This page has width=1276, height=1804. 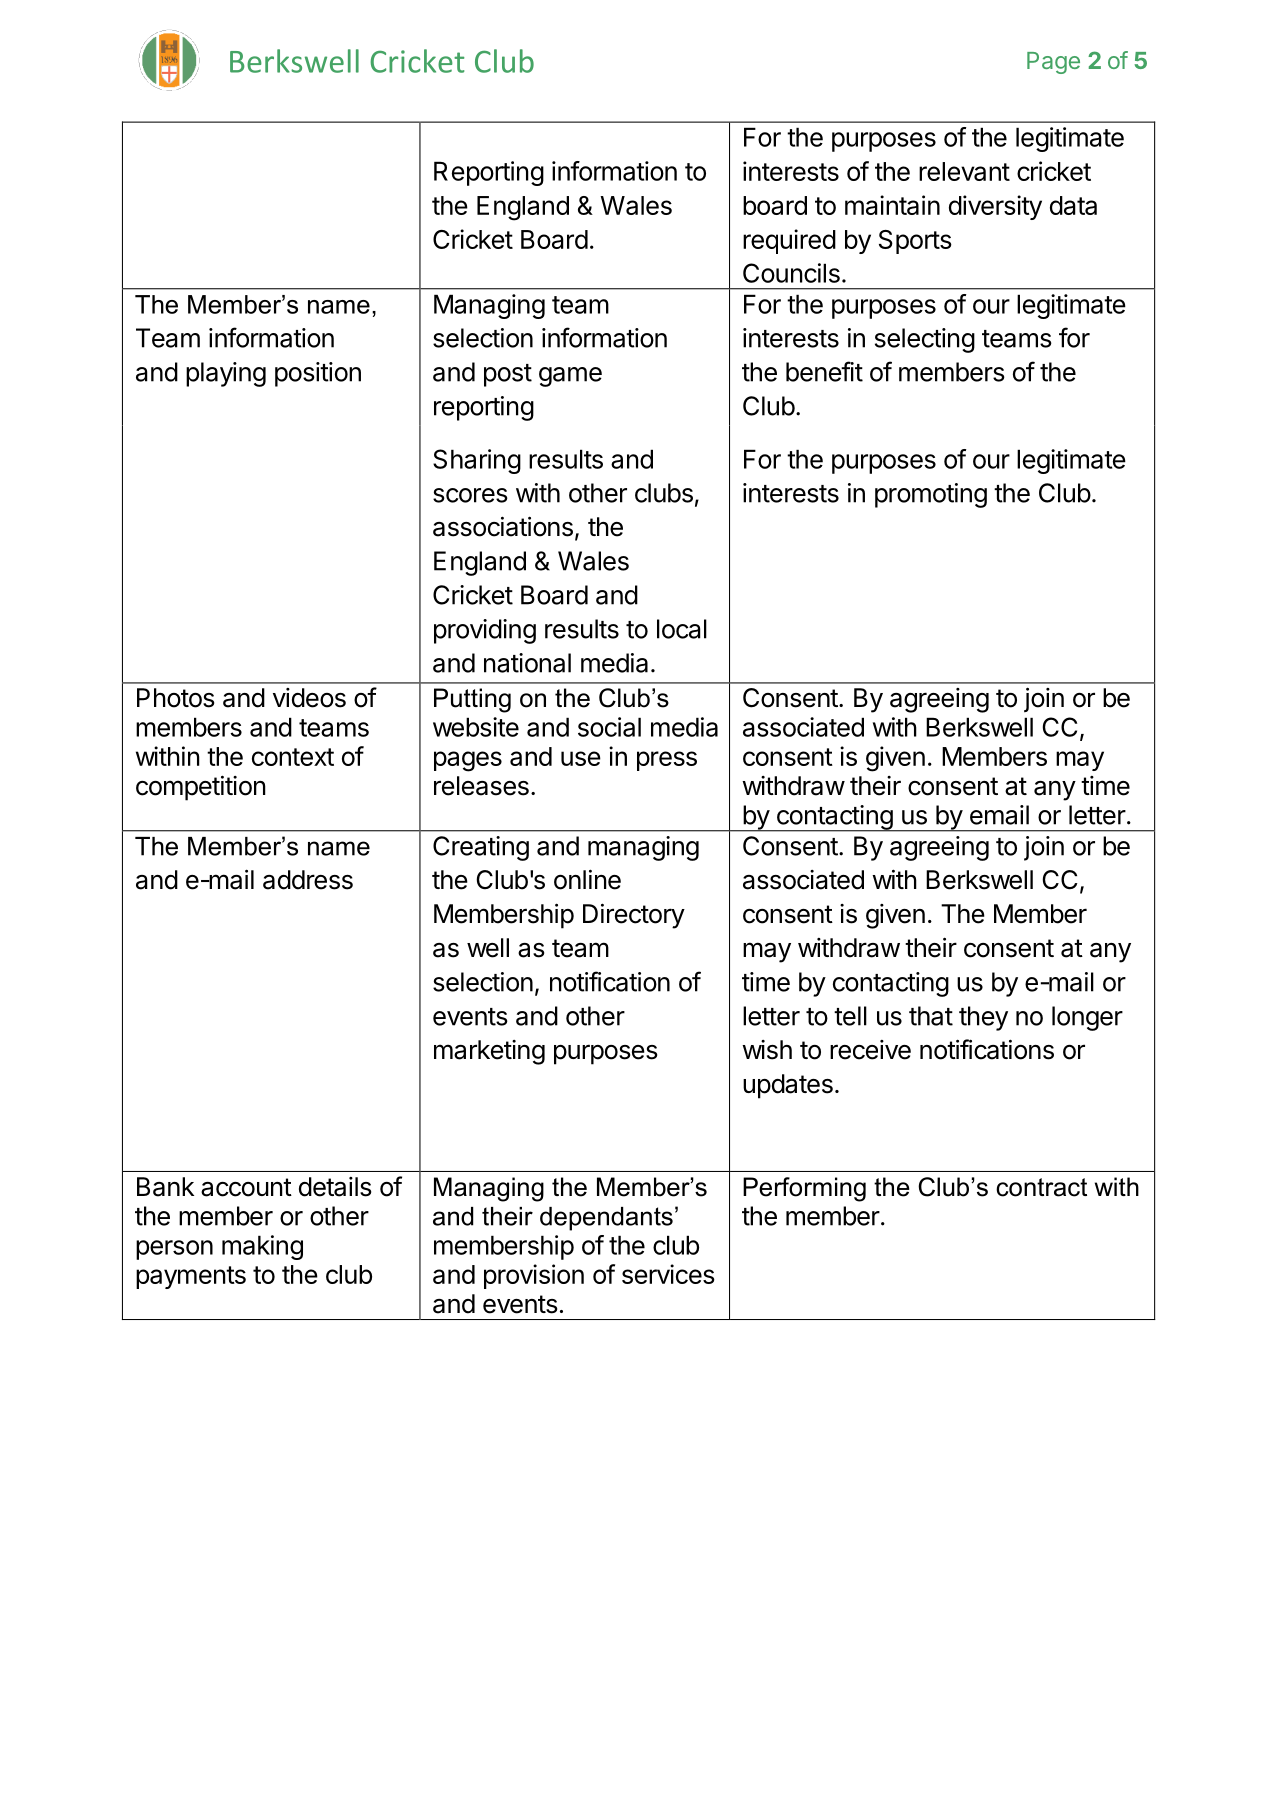 What do you see at coordinates (477, 461) in the page?
I see `Sharing` at bounding box center [477, 461].
